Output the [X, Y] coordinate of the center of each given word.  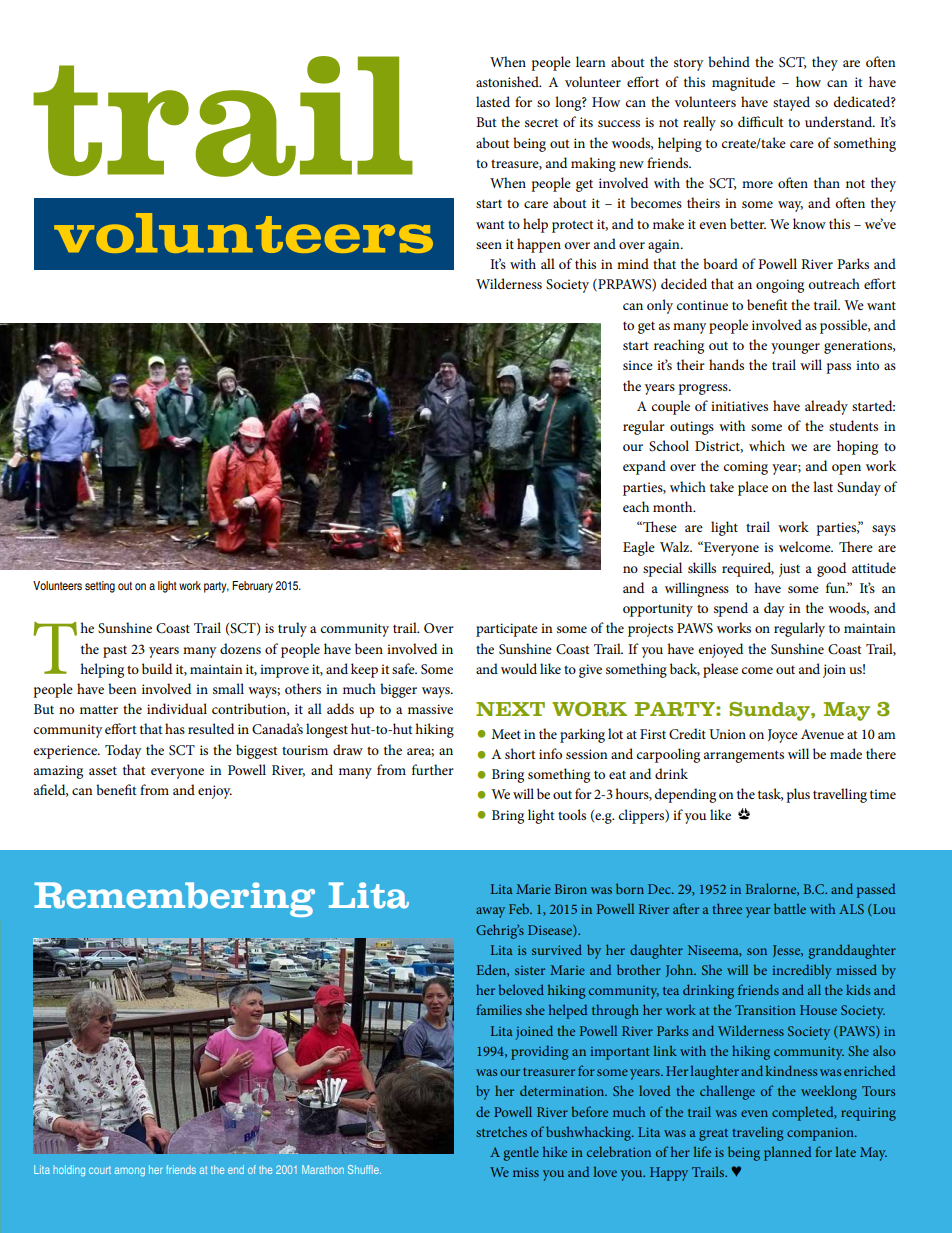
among [130, 1172]
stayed [791, 103]
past [115, 652]
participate [507, 630]
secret [542, 122]
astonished [508, 81]
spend [731, 609]
